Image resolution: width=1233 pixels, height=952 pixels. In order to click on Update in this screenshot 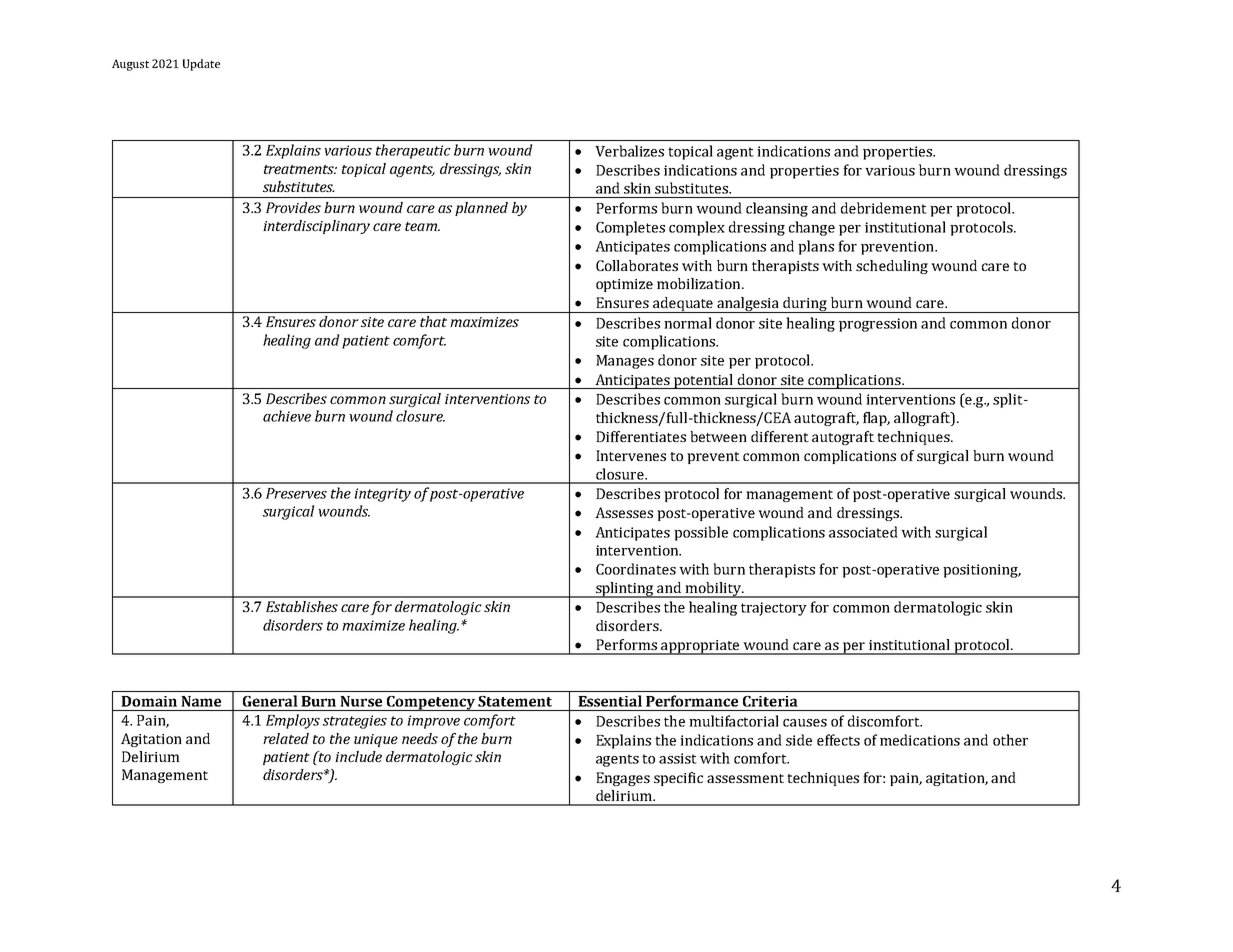, I will do `click(201, 65)`.
